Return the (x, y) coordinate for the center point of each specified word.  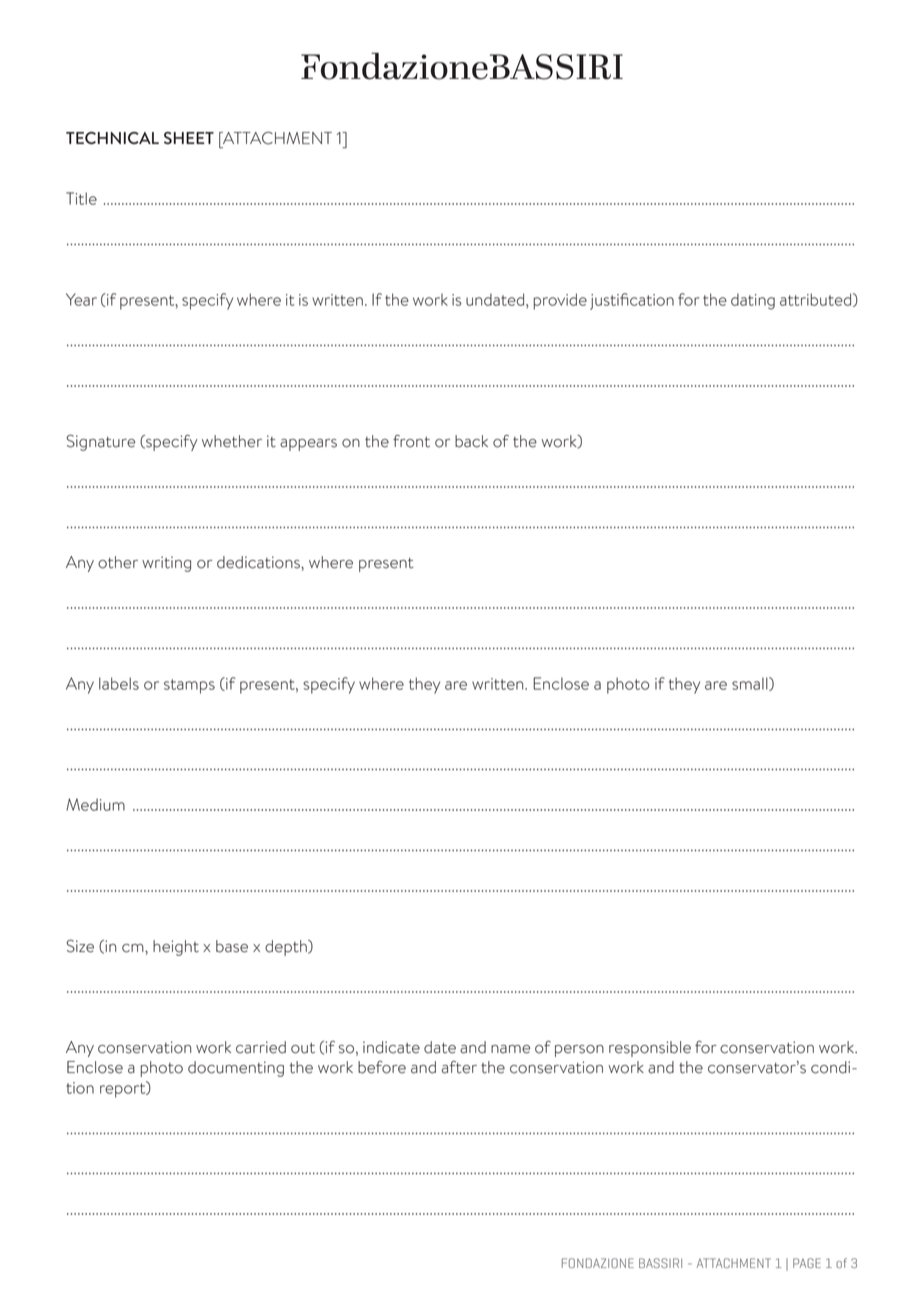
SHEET (189, 138)
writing (166, 564)
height (176, 948)
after (459, 1067)
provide (560, 301)
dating (753, 301)
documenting (236, 1069)
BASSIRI (660, 1263)
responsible (650, 1049)
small (751, 684)
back (471, 441)
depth (287, 948)
